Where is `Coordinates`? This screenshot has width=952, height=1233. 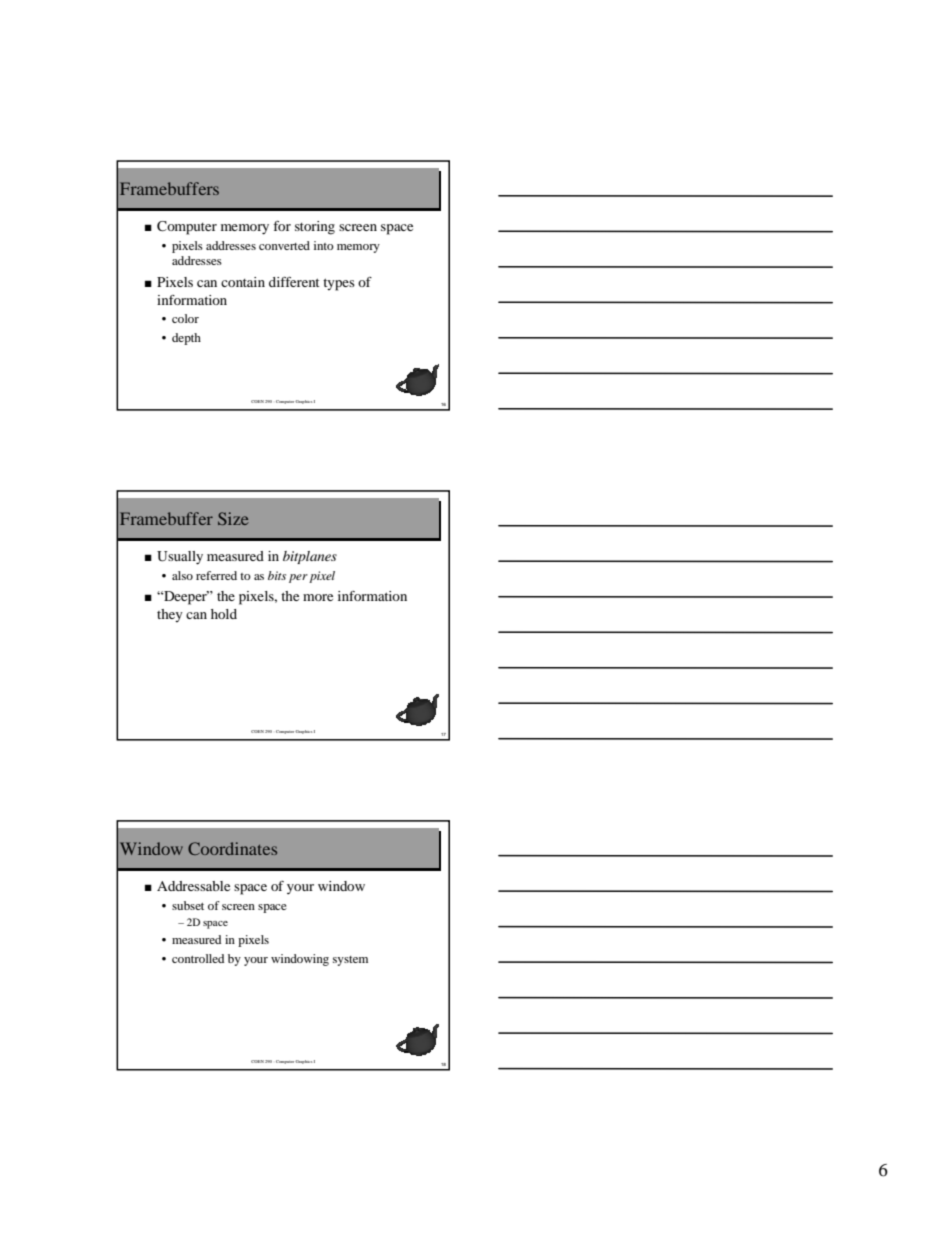
Coordinates is located at coordinates (232, 848).
